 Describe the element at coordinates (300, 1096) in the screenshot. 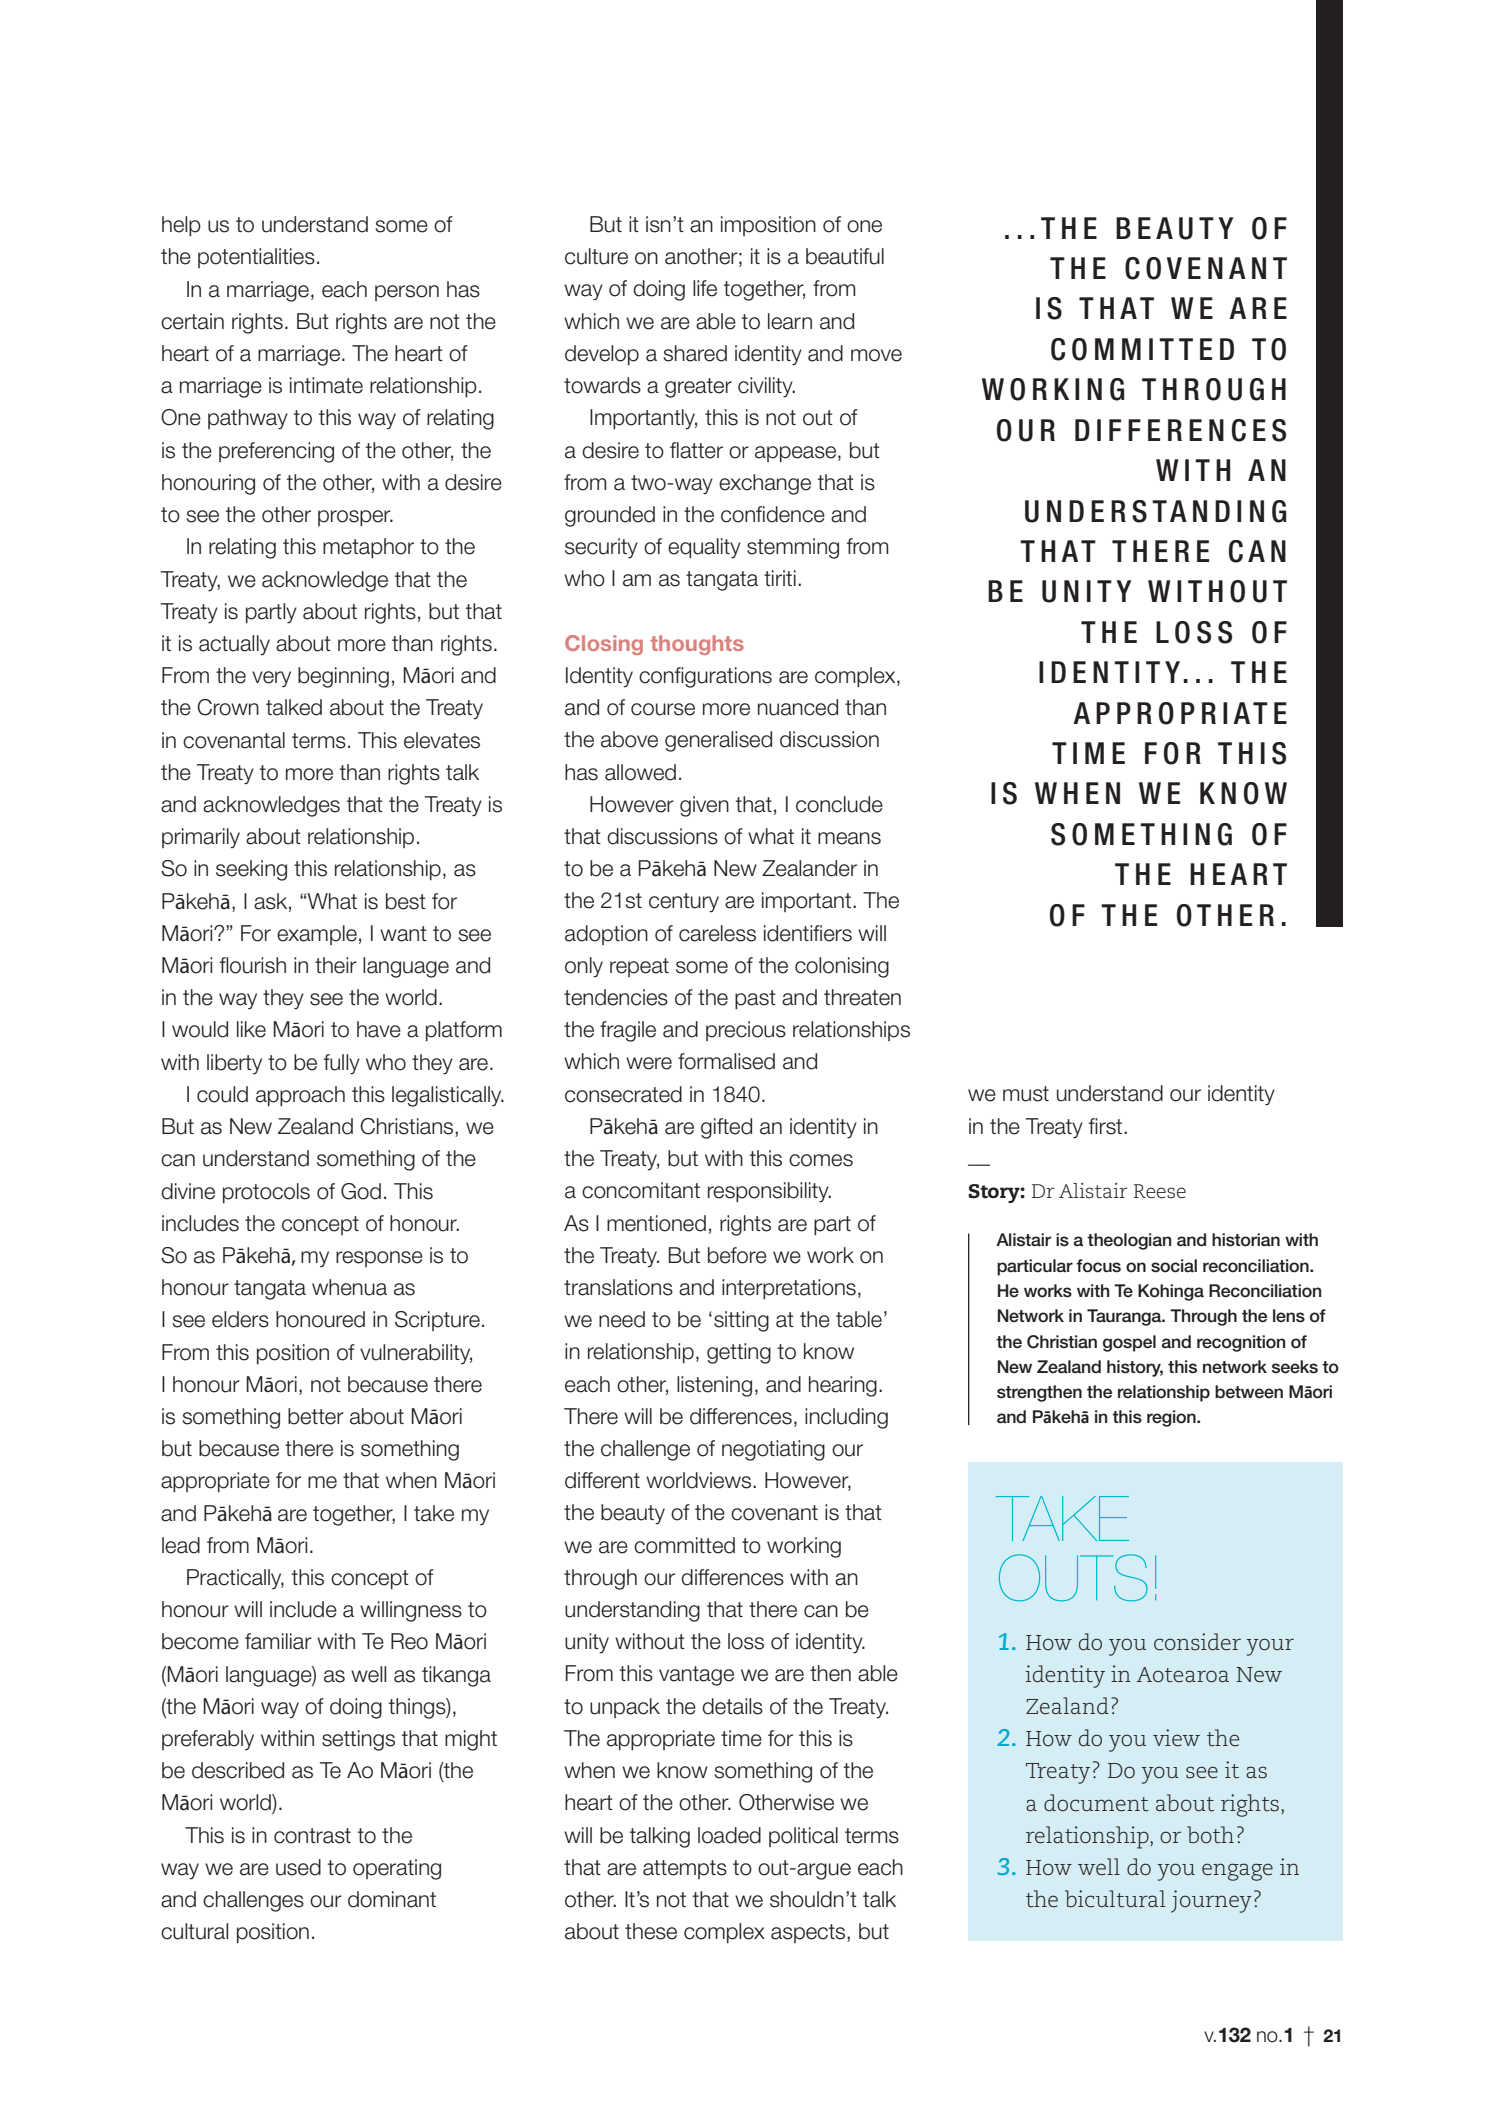

I see `approach` at that location.
